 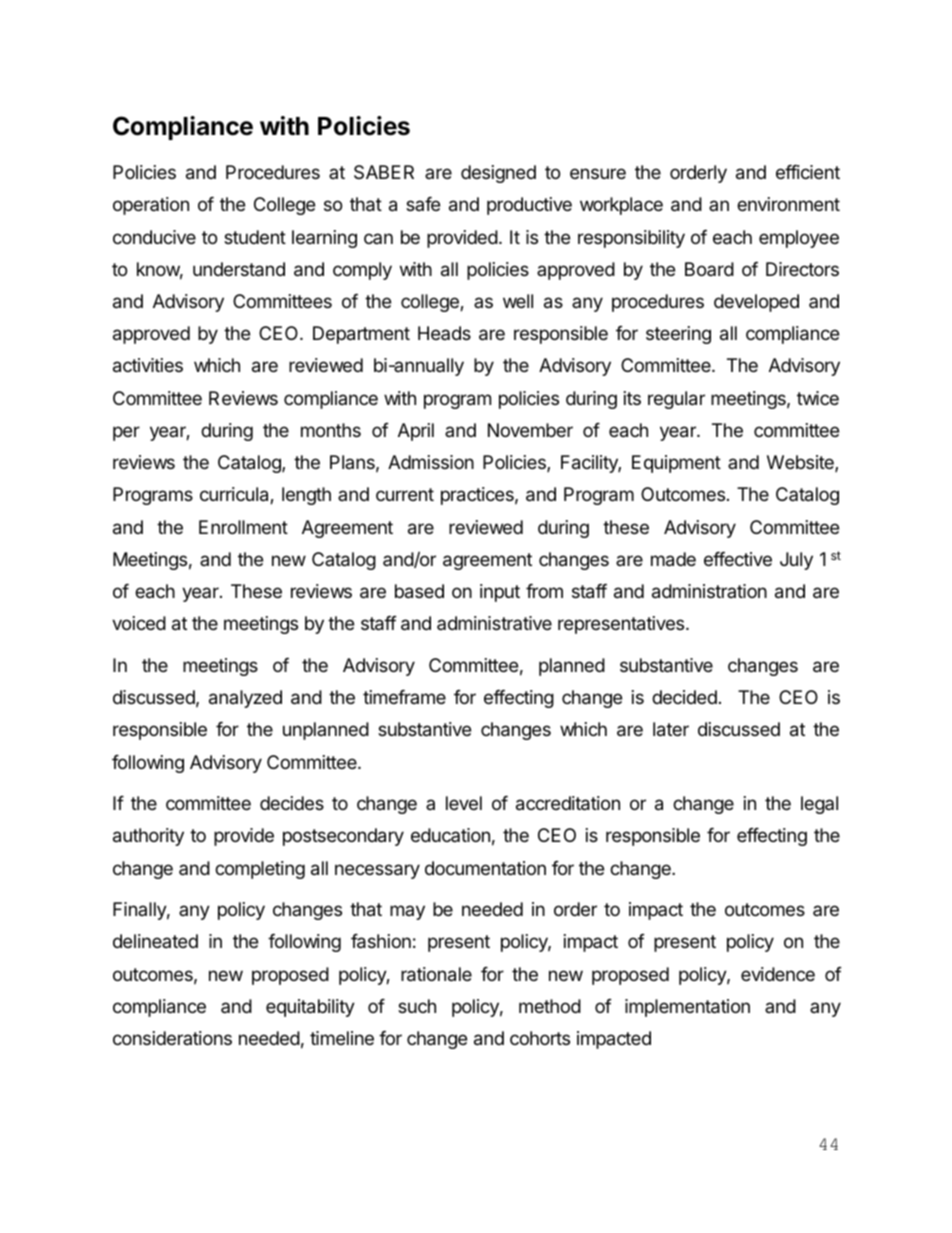 I want to click on later, so click(x=671, y=729).
